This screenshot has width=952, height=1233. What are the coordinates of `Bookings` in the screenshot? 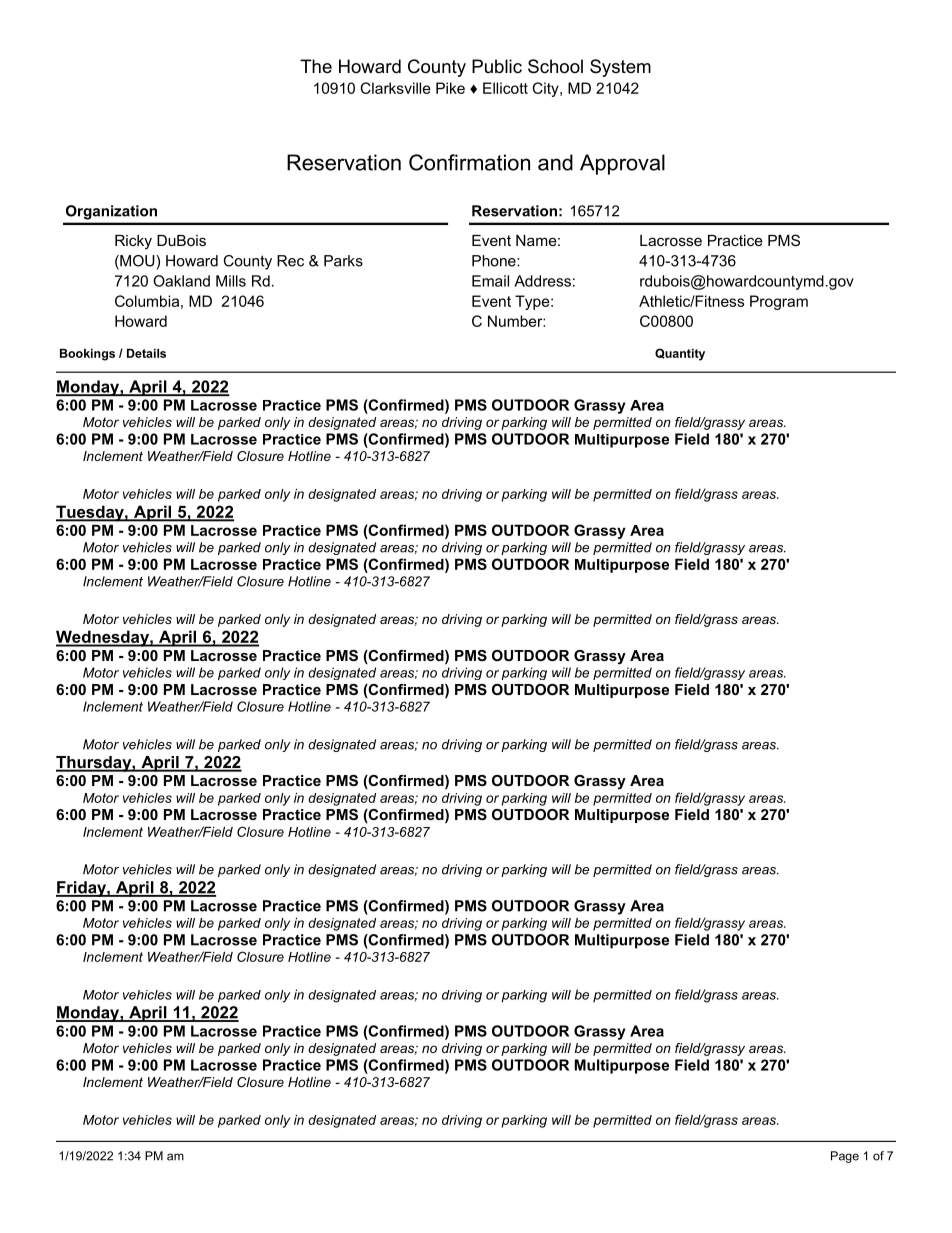 It's located at (87, 355).
